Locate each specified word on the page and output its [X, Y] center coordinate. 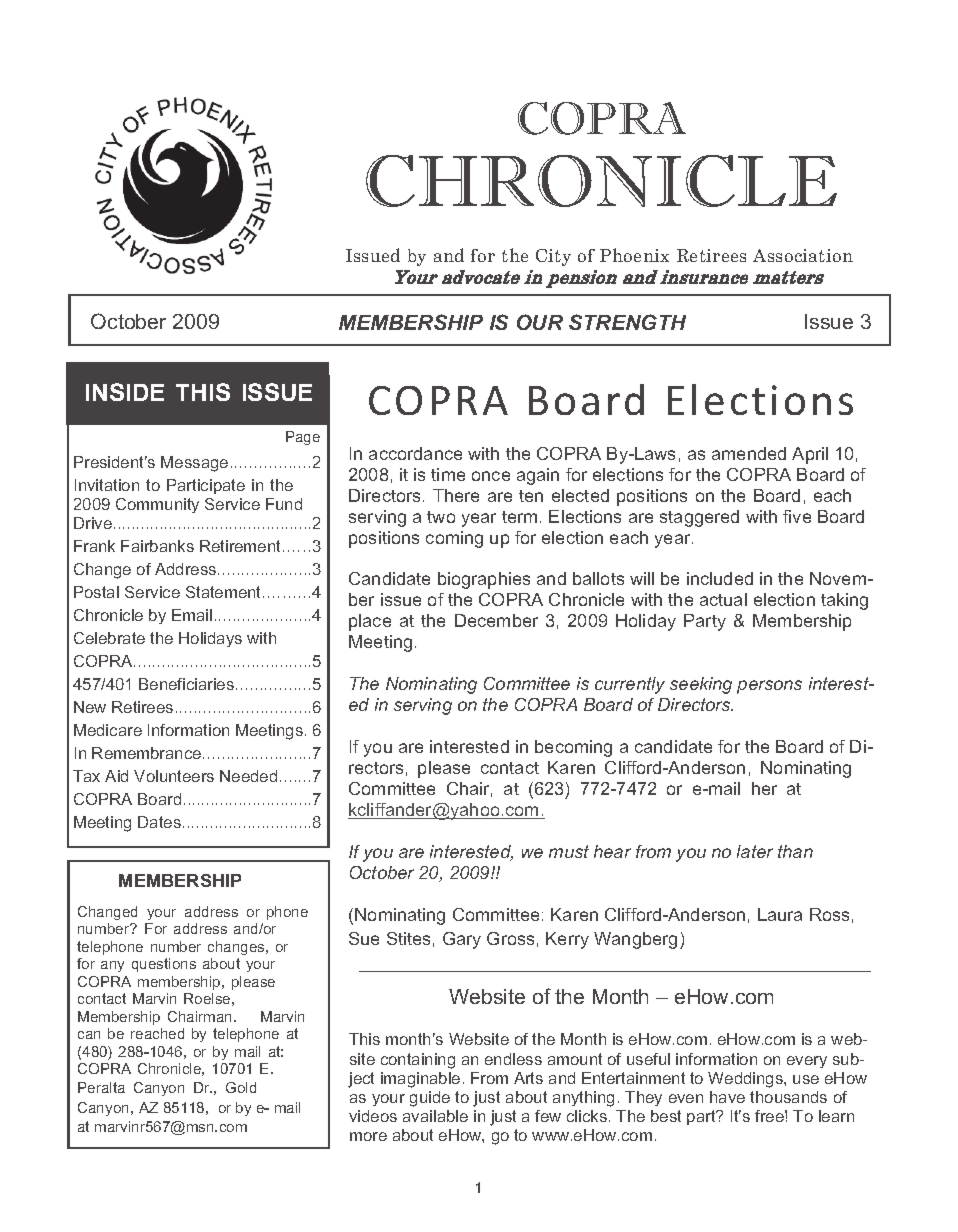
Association [803, 255]
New [90, 707]
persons [769, 687]
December [496, 620]
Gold [241, 1087]
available [435, 1116]
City [553, 257]
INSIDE [125, 392]
